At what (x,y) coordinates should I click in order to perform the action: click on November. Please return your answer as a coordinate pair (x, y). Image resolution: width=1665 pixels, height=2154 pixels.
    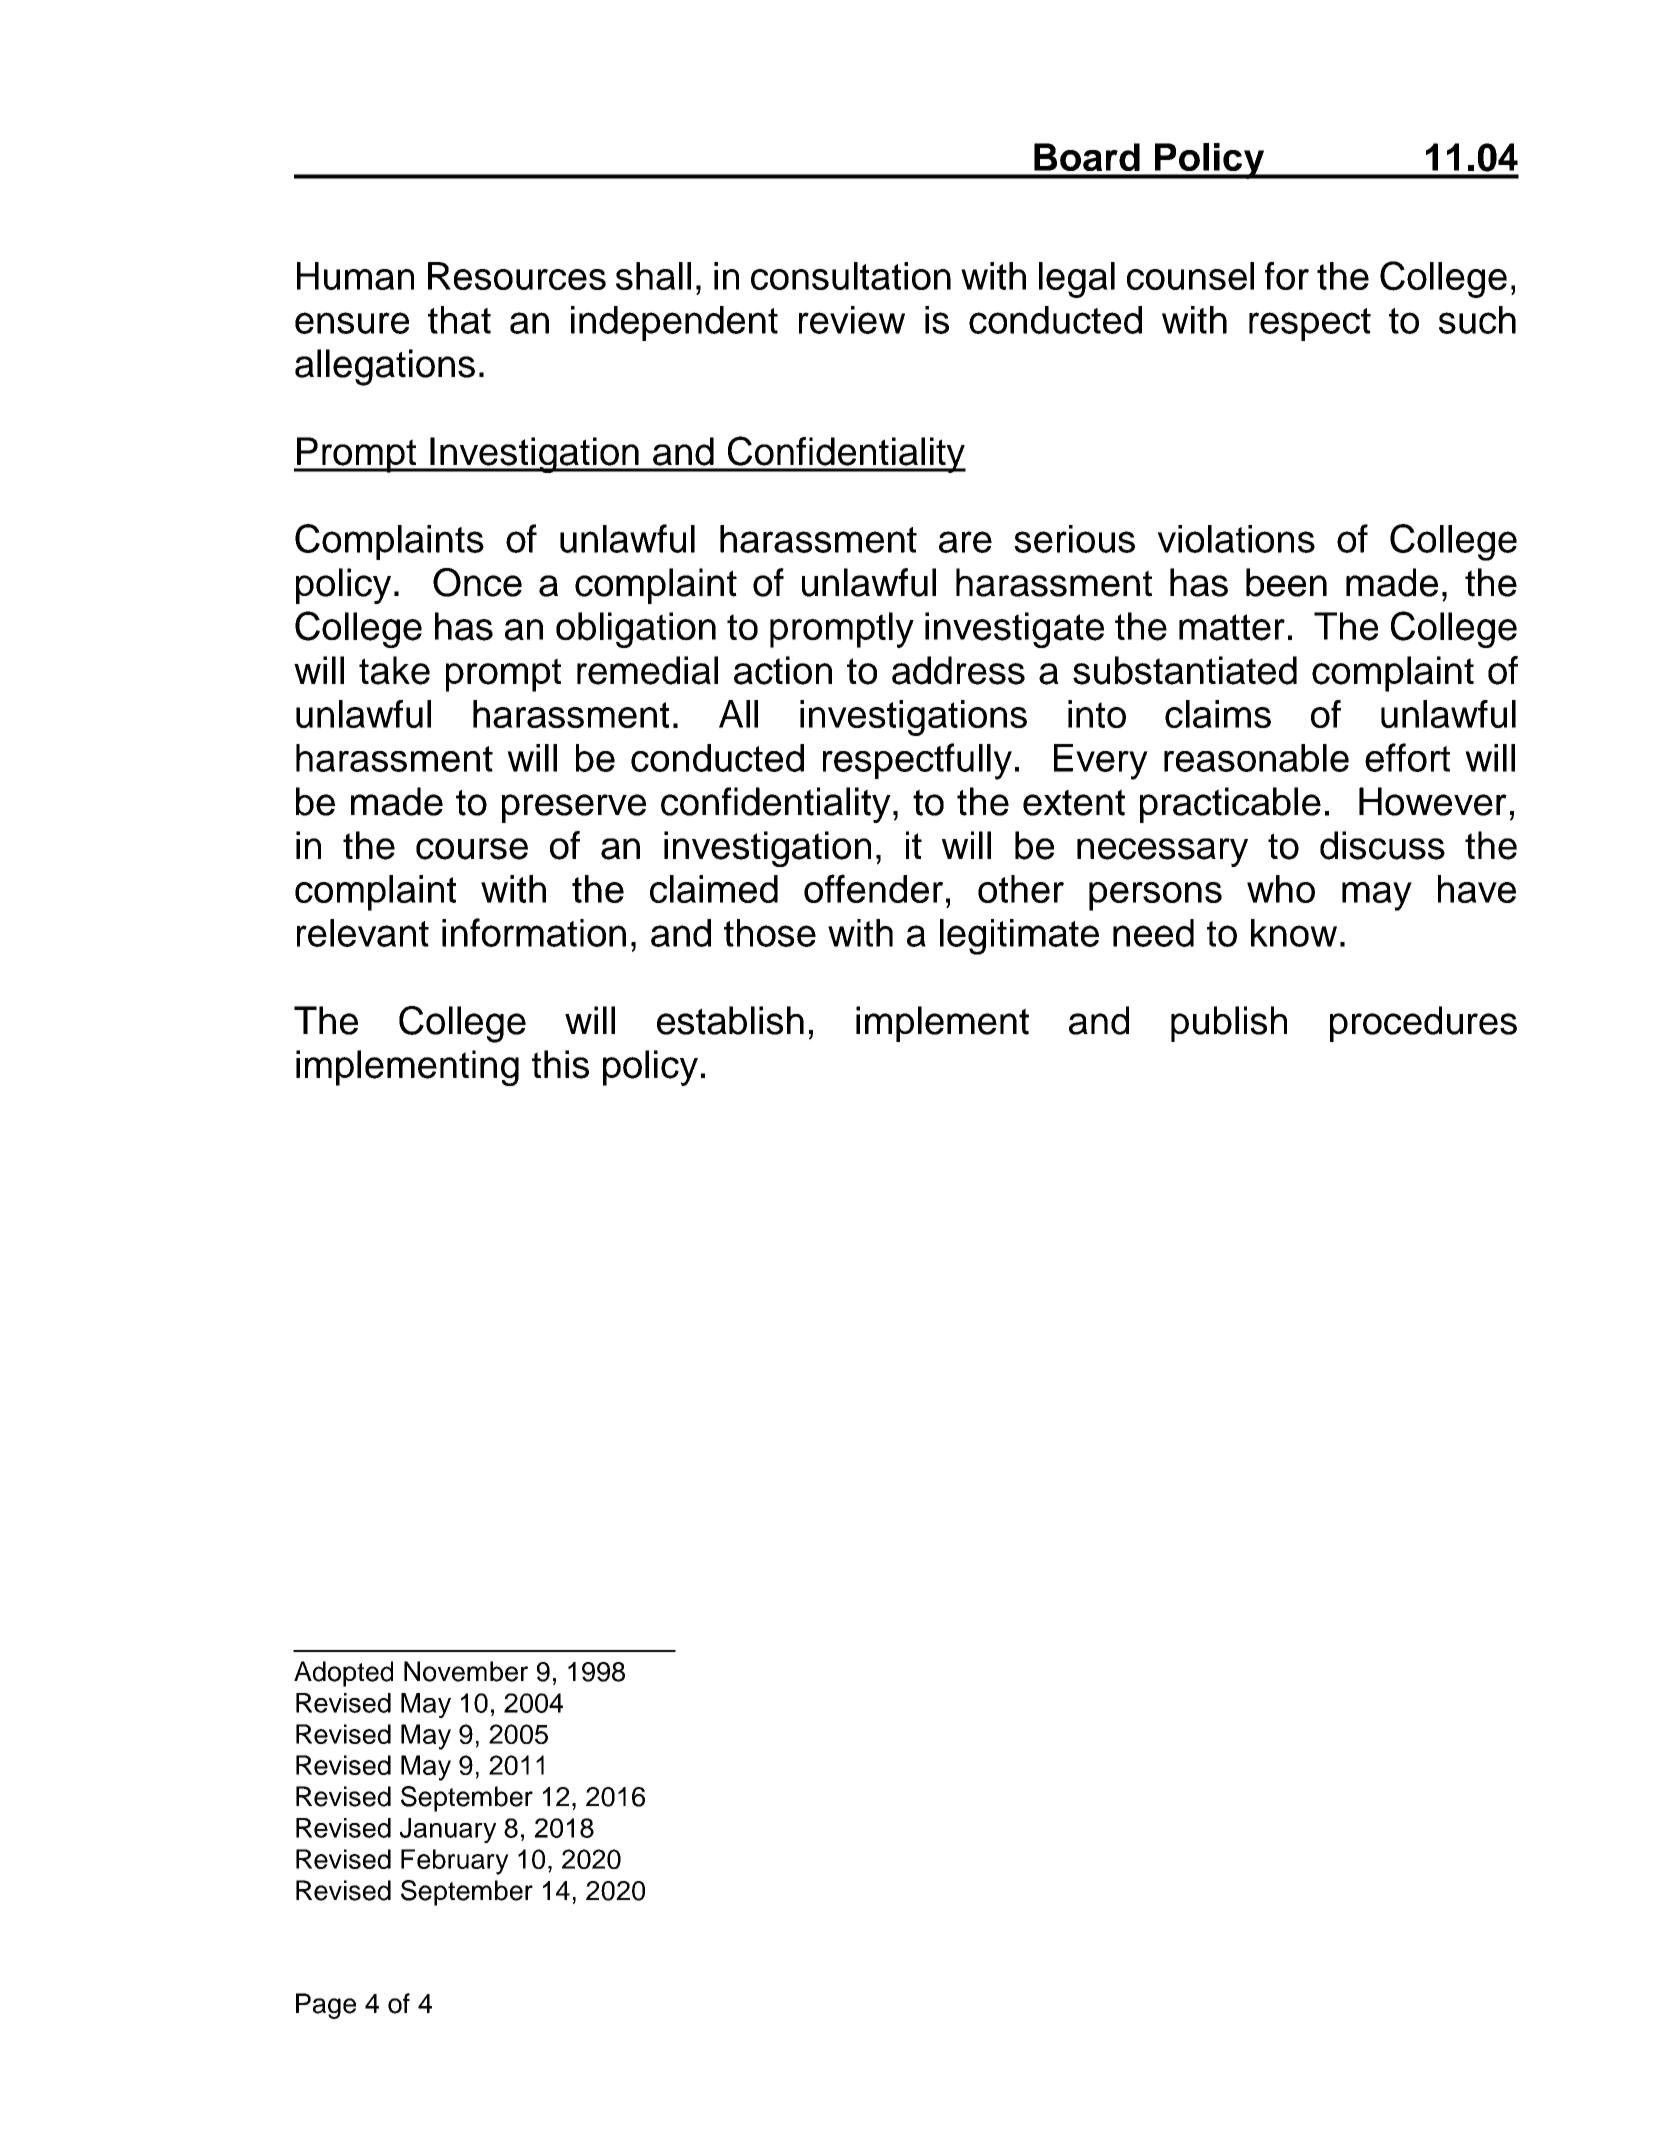
    Looking at the image, I should click on (466, 1671).
